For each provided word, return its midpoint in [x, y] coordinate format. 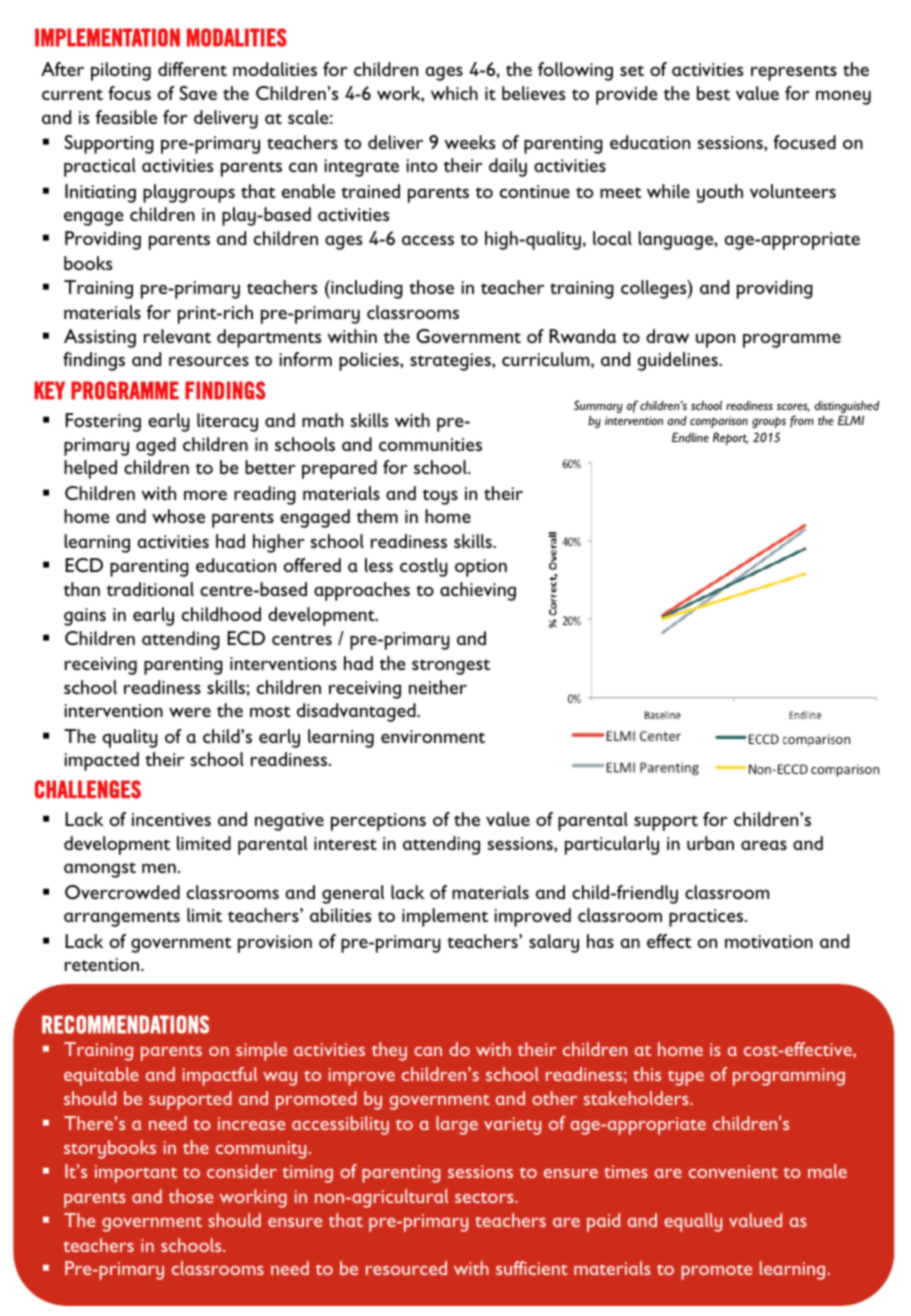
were [190, 712]
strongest [451, 667]
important [136, 1174]
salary [554, 943]
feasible [126, 117]
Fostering [103, 422]
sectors [485, 1197]
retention [103, 964]
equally [693, 1222]
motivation [769, 941]
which [454, 93]
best [713, 93]
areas [764, 845]
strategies [451, 362]
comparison [719, 422]
